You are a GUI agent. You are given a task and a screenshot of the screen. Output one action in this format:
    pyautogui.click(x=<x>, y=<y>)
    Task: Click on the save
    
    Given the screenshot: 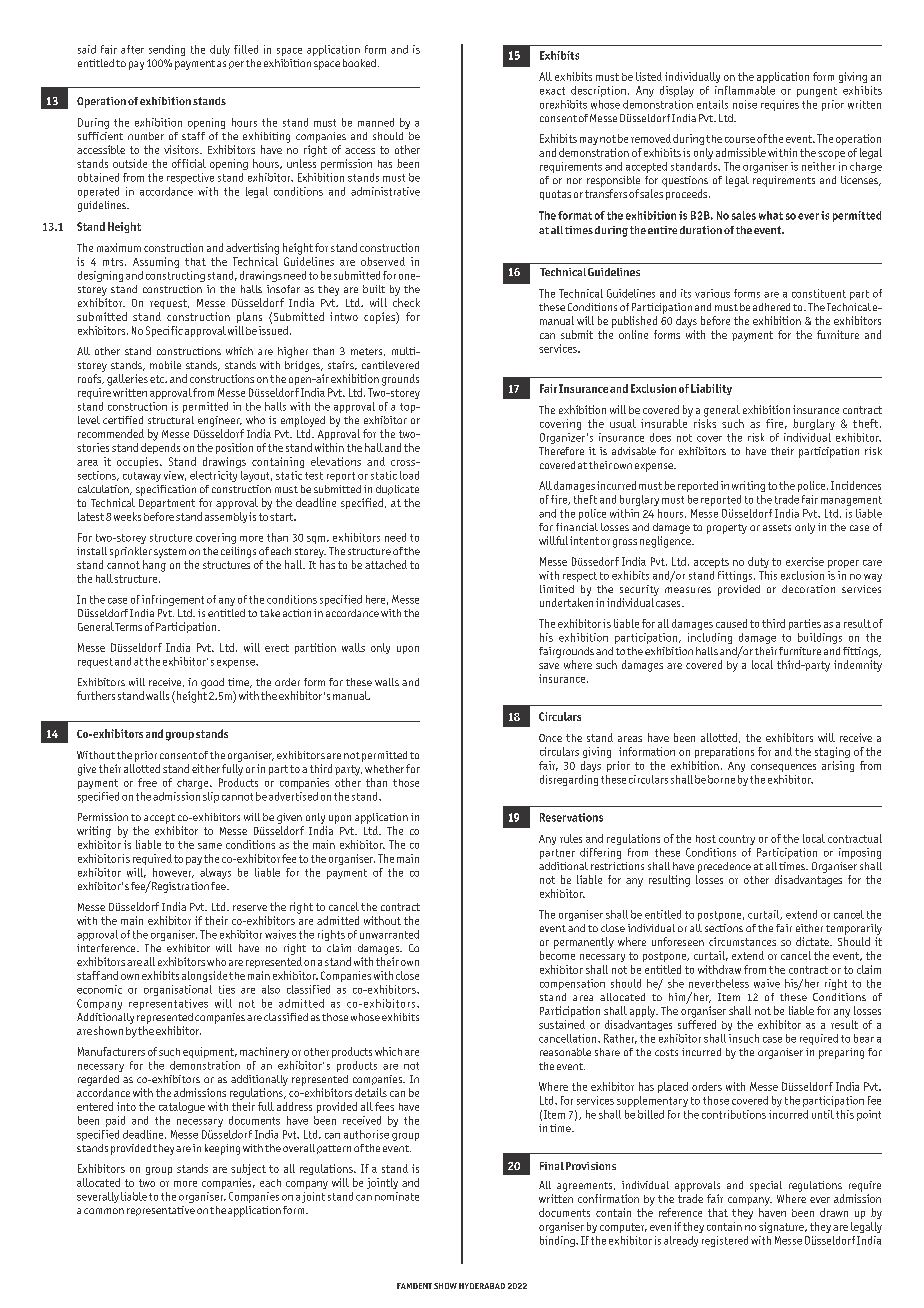 What is the action you would take?
    pyautogui.click(x=549, y=666)
